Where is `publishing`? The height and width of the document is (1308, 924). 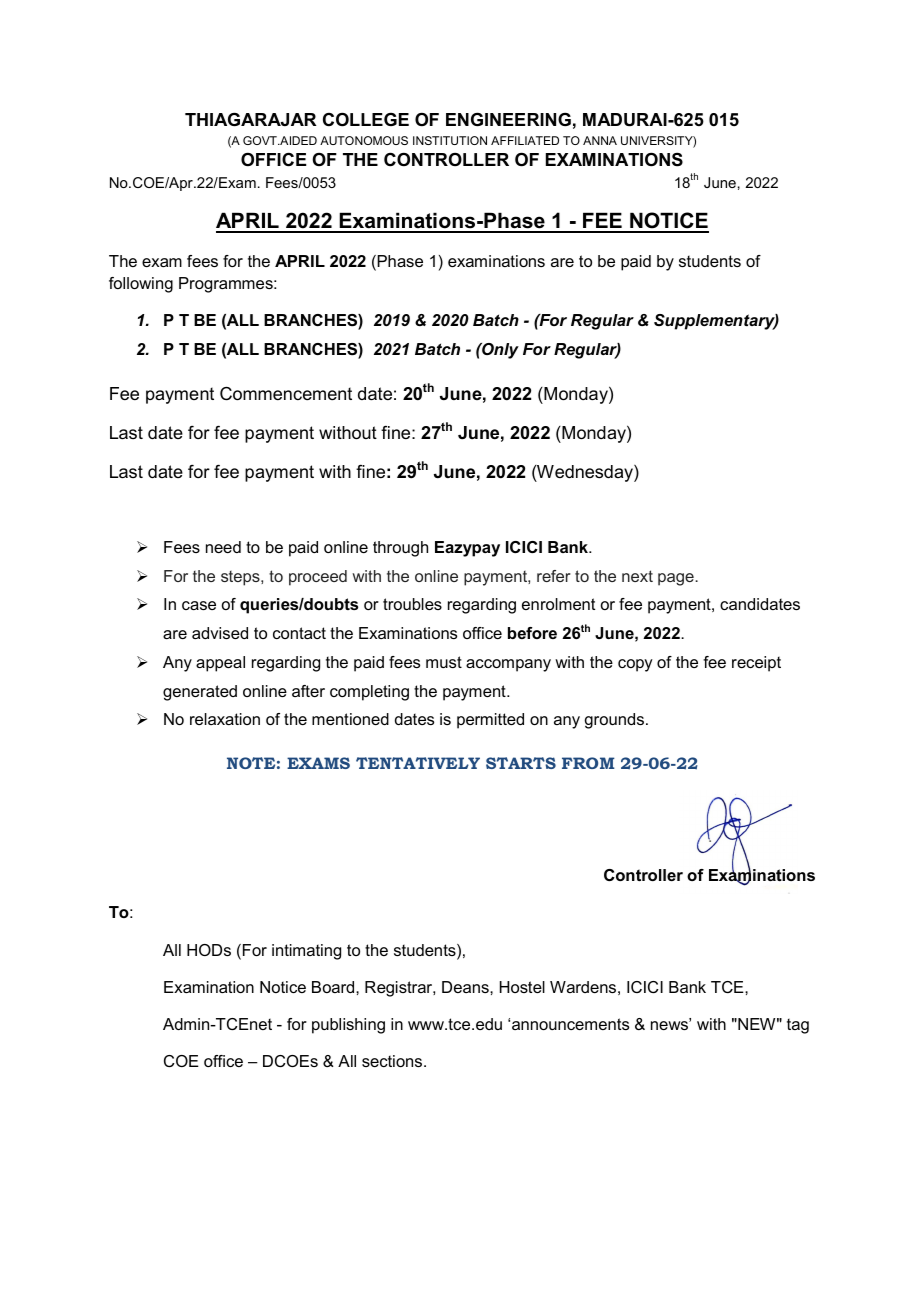
publishing is located at coordinates (348, 1026).
